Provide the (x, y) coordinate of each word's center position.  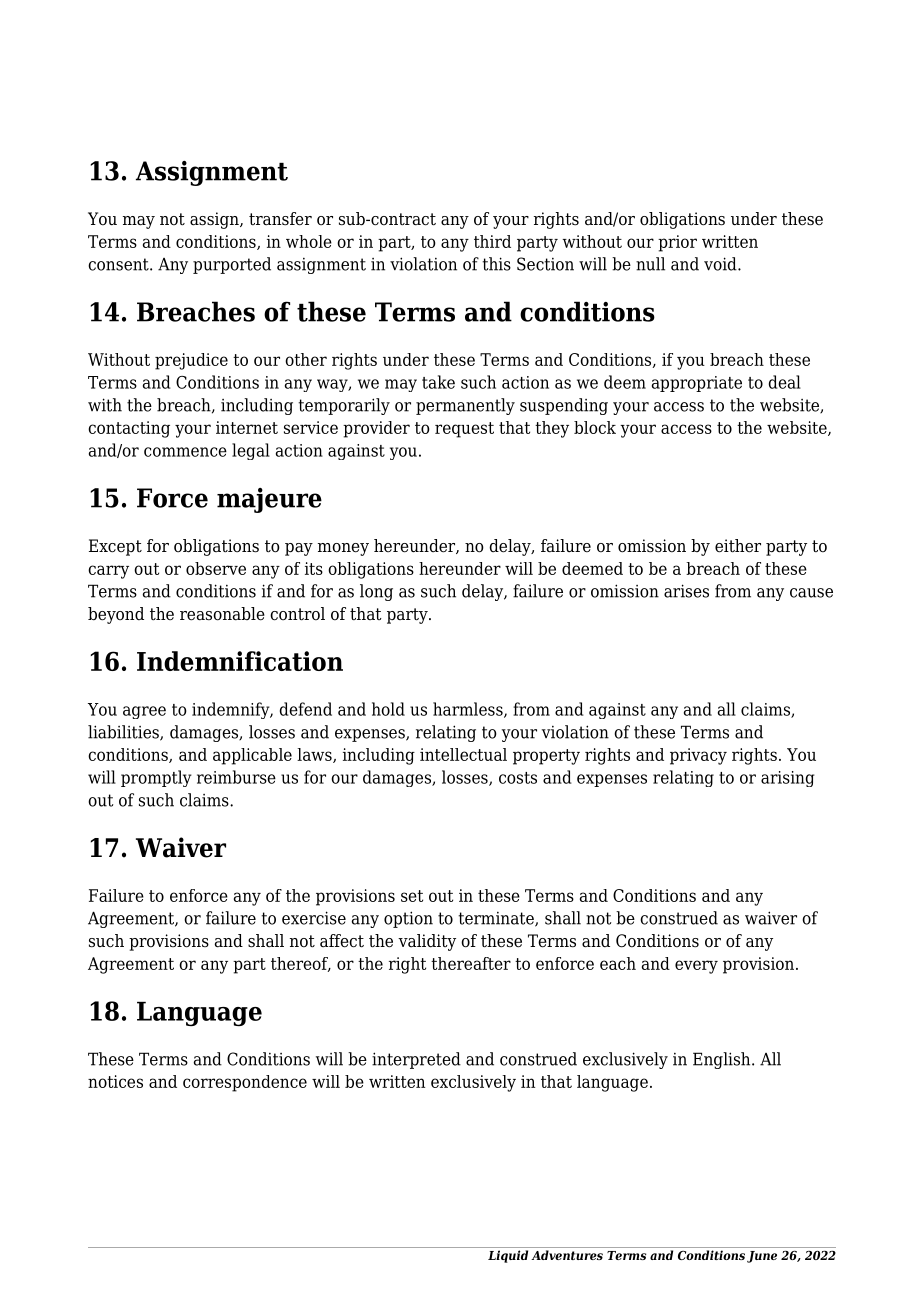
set (412, 896)
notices (115, 1081)
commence (185, 452)
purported (232, 265)
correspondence (245, 1083)
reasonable (222, 614)
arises (686, 591)
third (492, 241)
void (721, 264)
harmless (469, 710)
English (723, 1060)
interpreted (416, 1060)
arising (788, 779)
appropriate (697, 384)
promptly (156, 778)
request (464, 430)
